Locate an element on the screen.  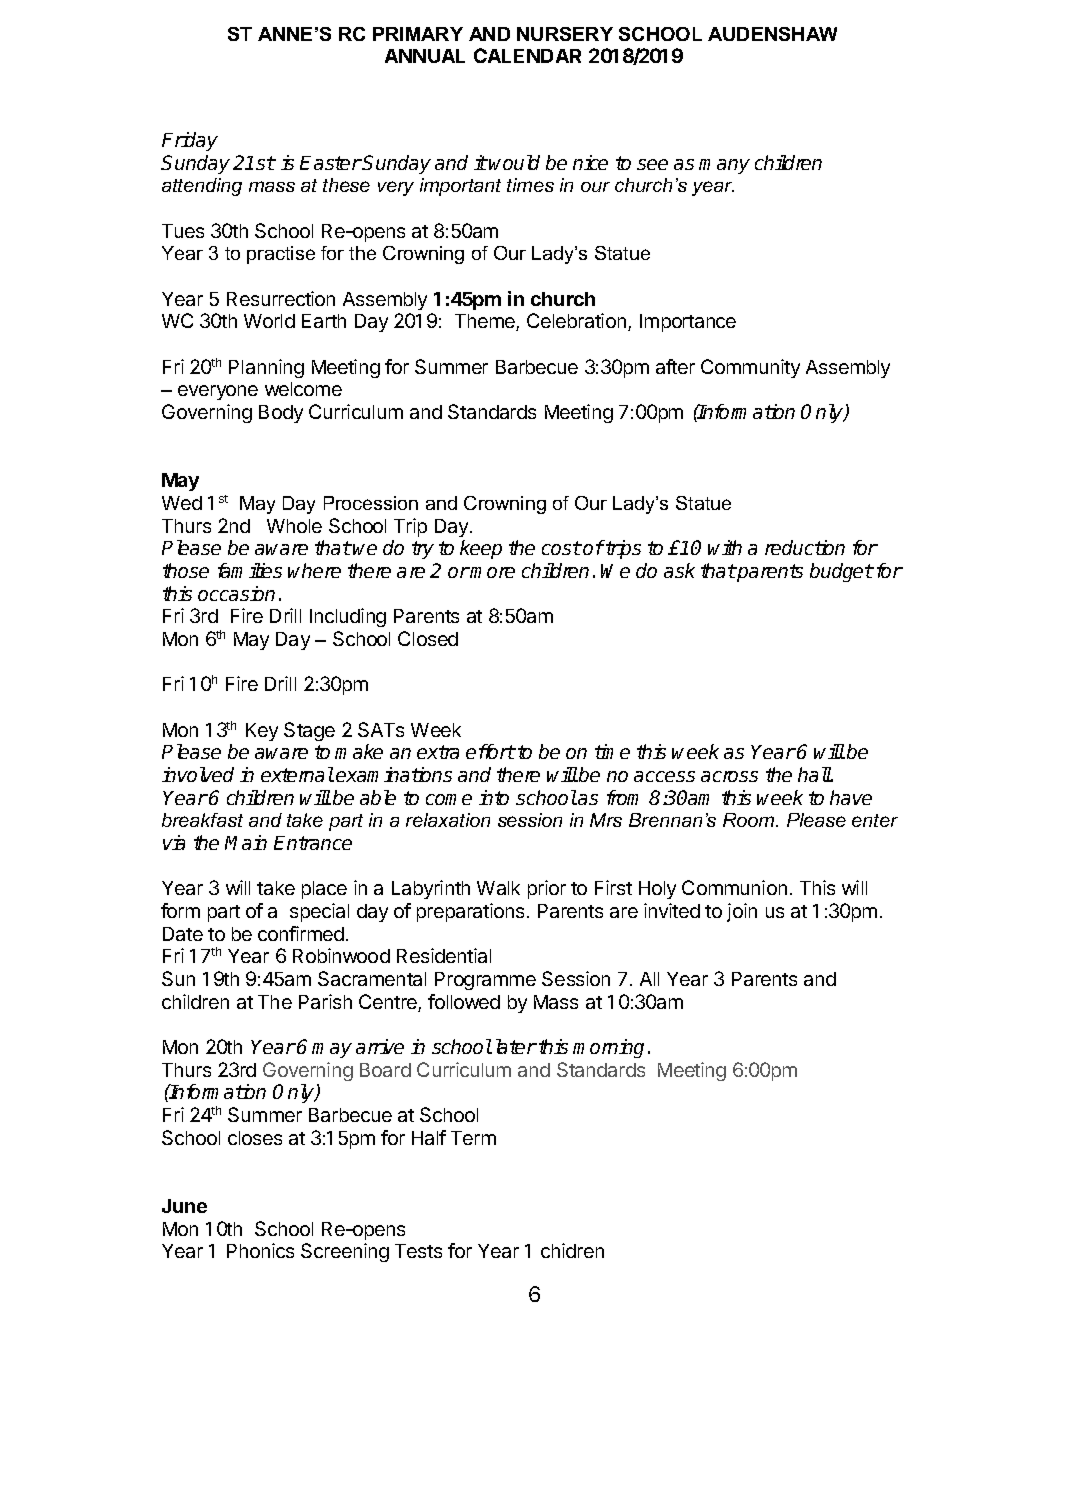
Phonics is located at coordinates (260, 1250).
